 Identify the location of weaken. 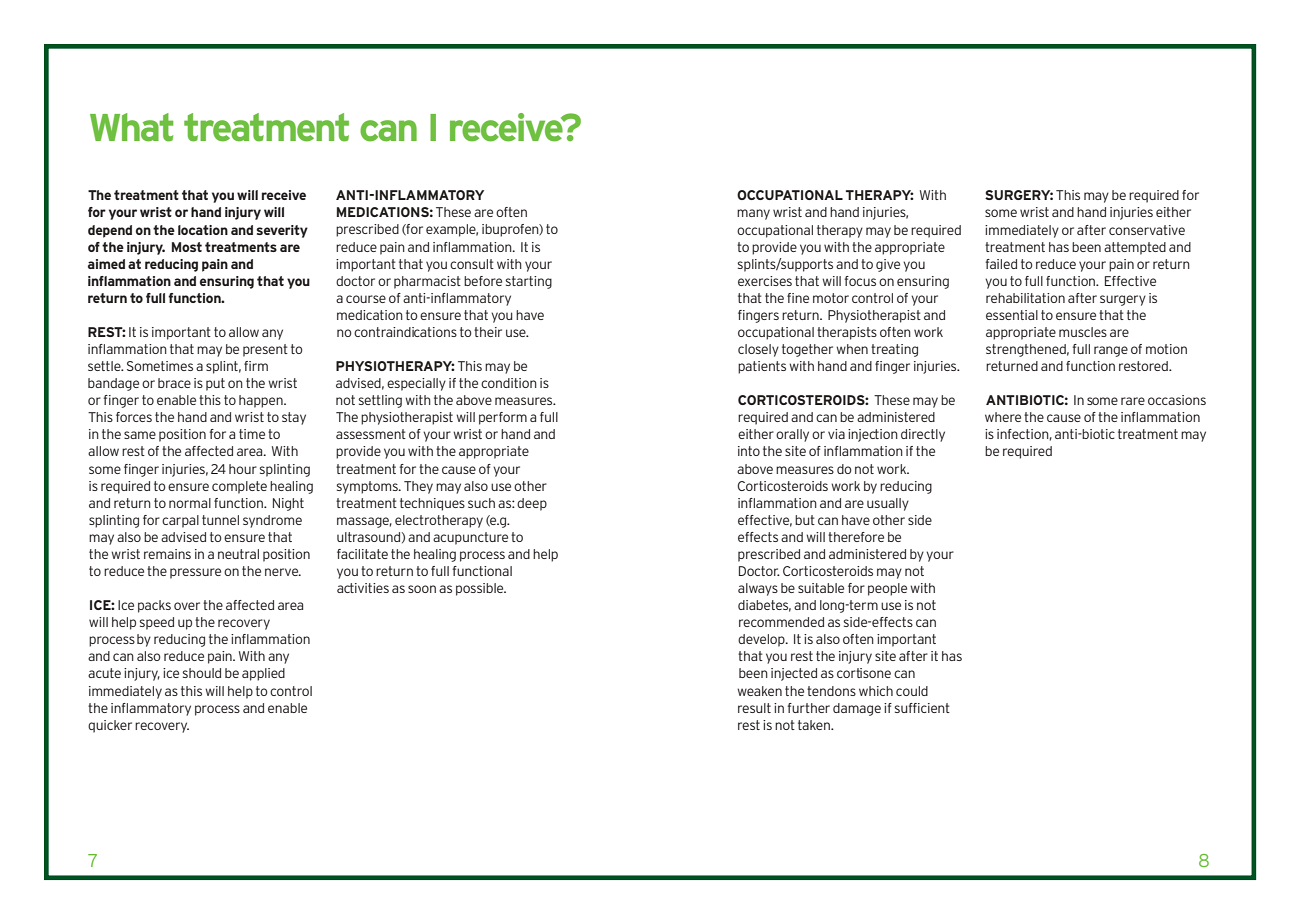
(759, 691).
